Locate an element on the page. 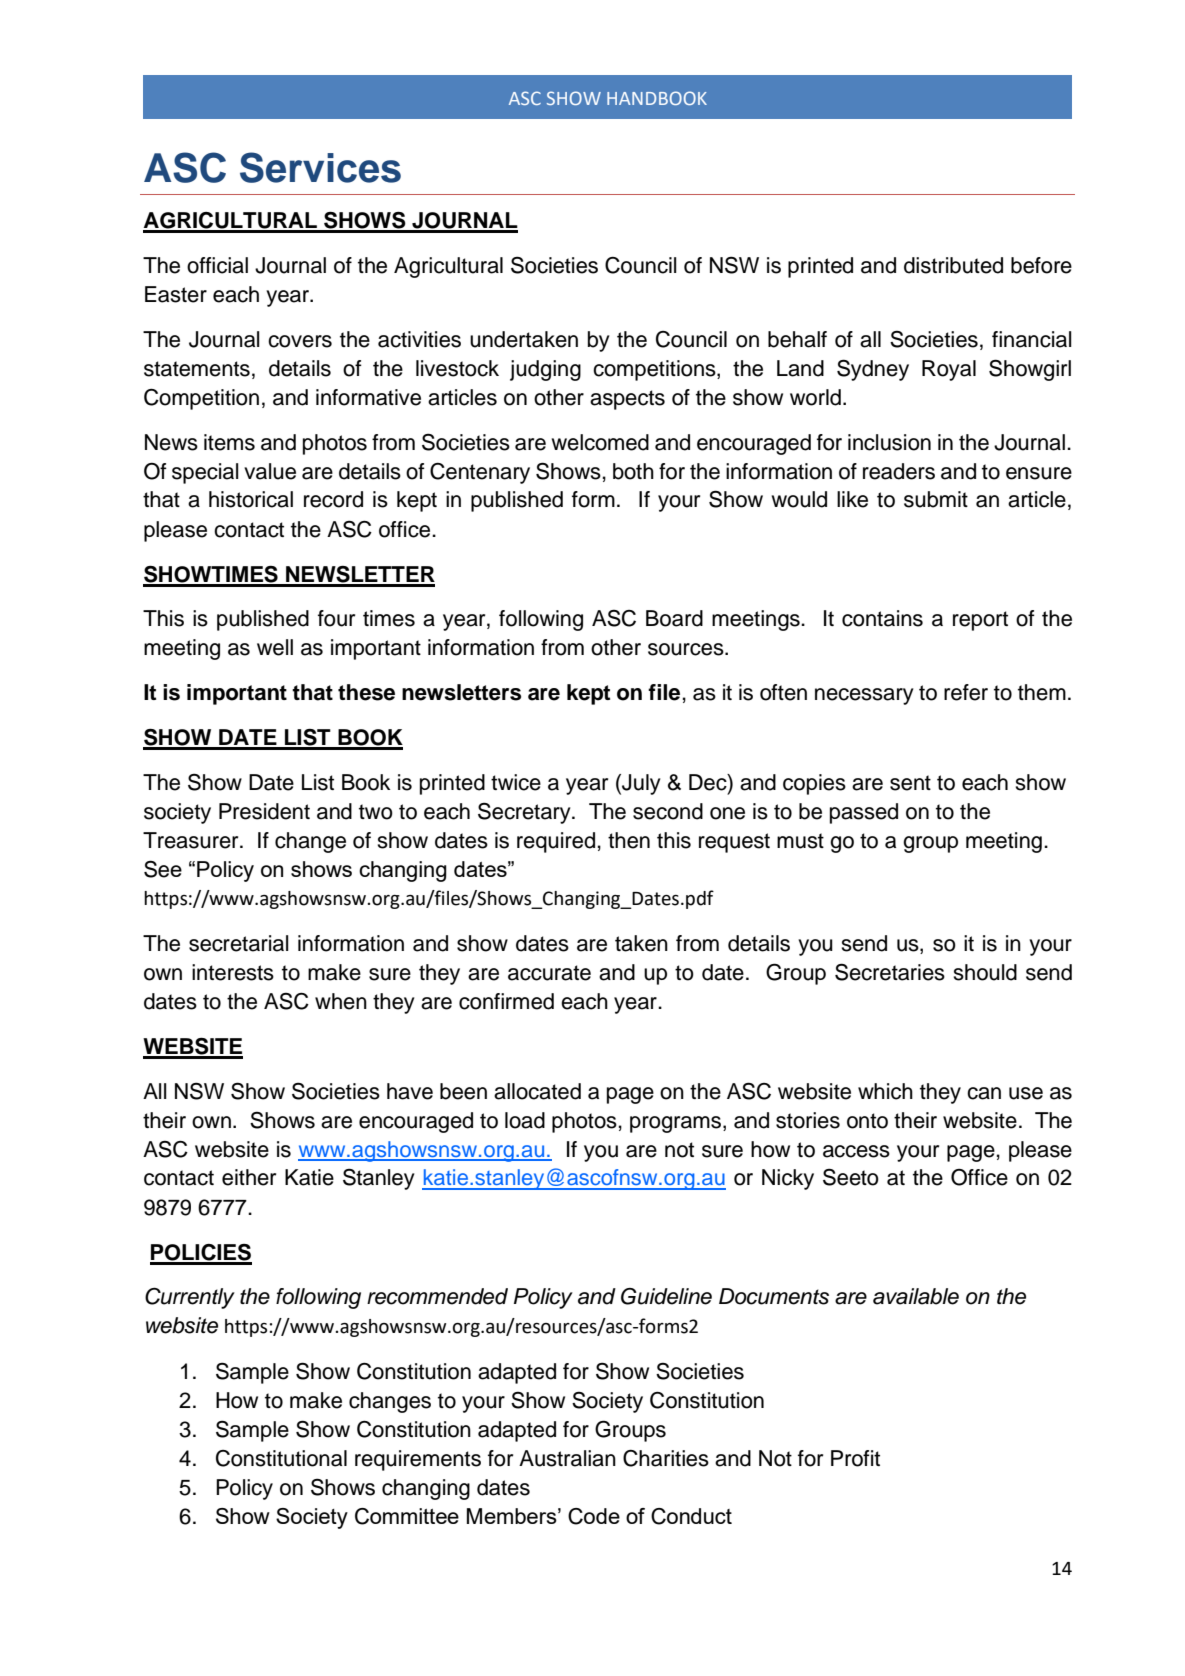  President is located at coordinates (264, 811).
